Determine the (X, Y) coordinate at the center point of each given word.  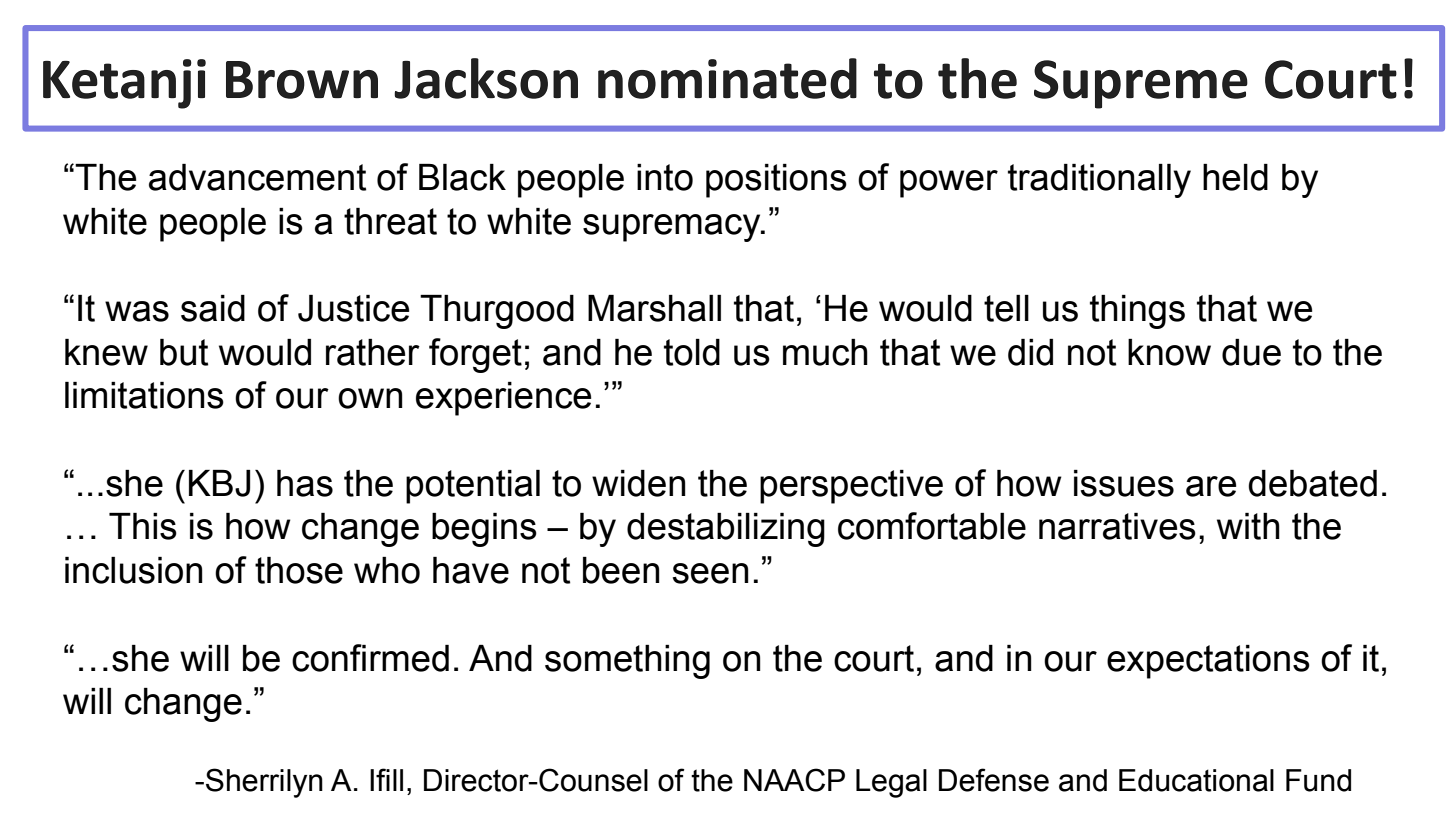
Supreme (1141, 84)
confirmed (370, 658)
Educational (1196, 780)
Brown (302, 80)
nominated (727, 78)
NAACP (794, 780)
